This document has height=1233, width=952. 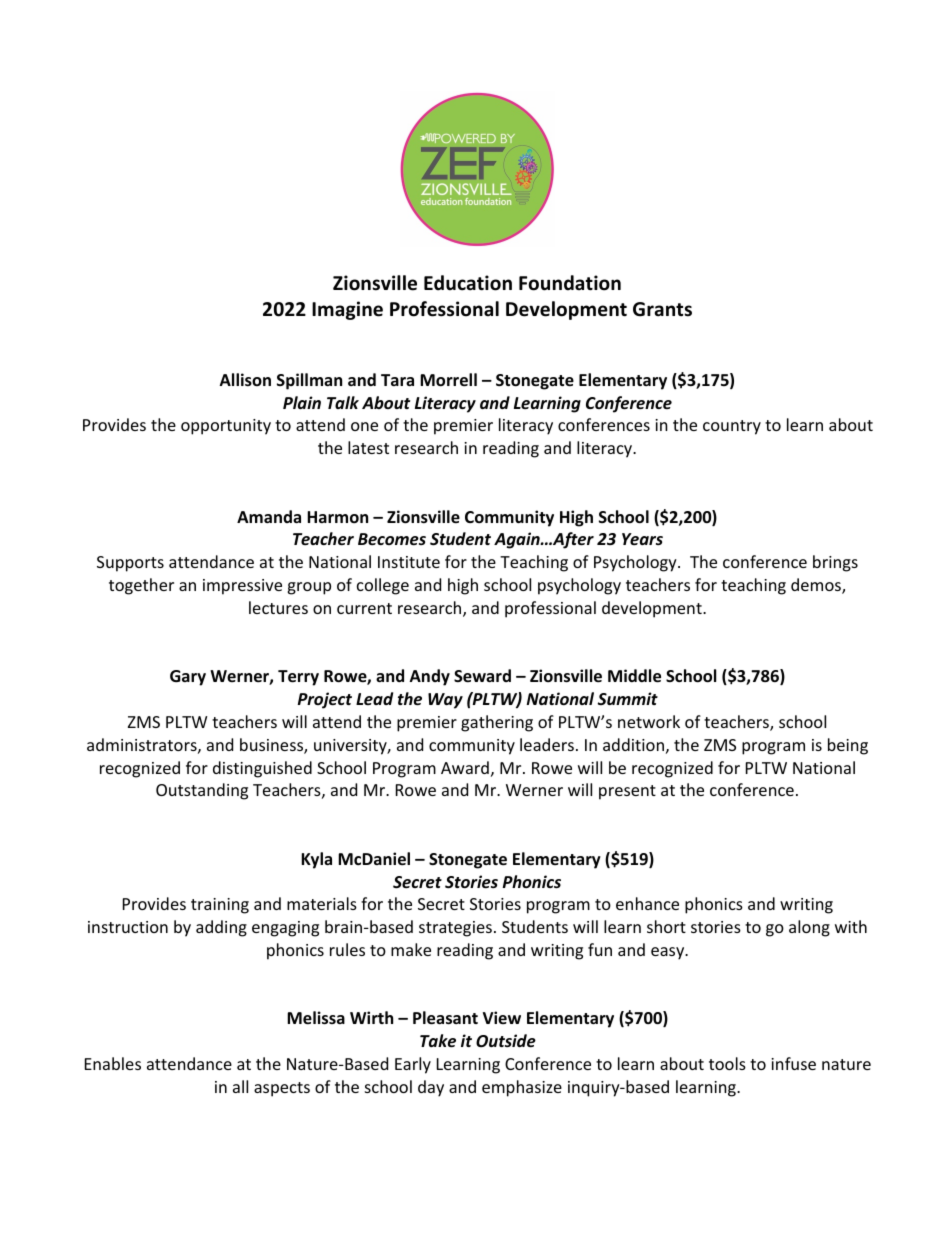 What do you see at coordinates (245, 380) in the document?
I see `Allison` at bounding box center [245, 380].
